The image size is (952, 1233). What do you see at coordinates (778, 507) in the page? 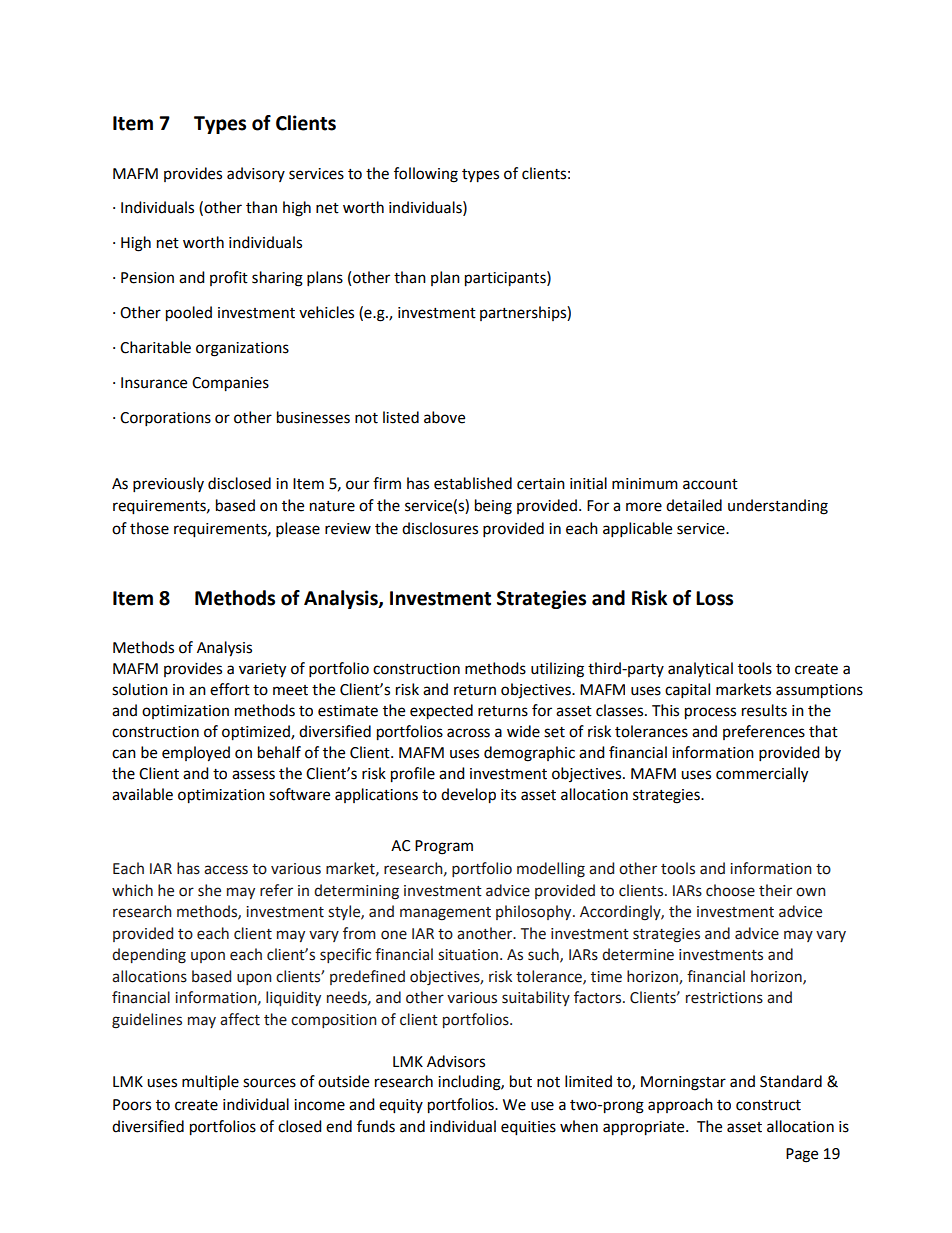
I see `understanding` at bounding box center [778, 507].
